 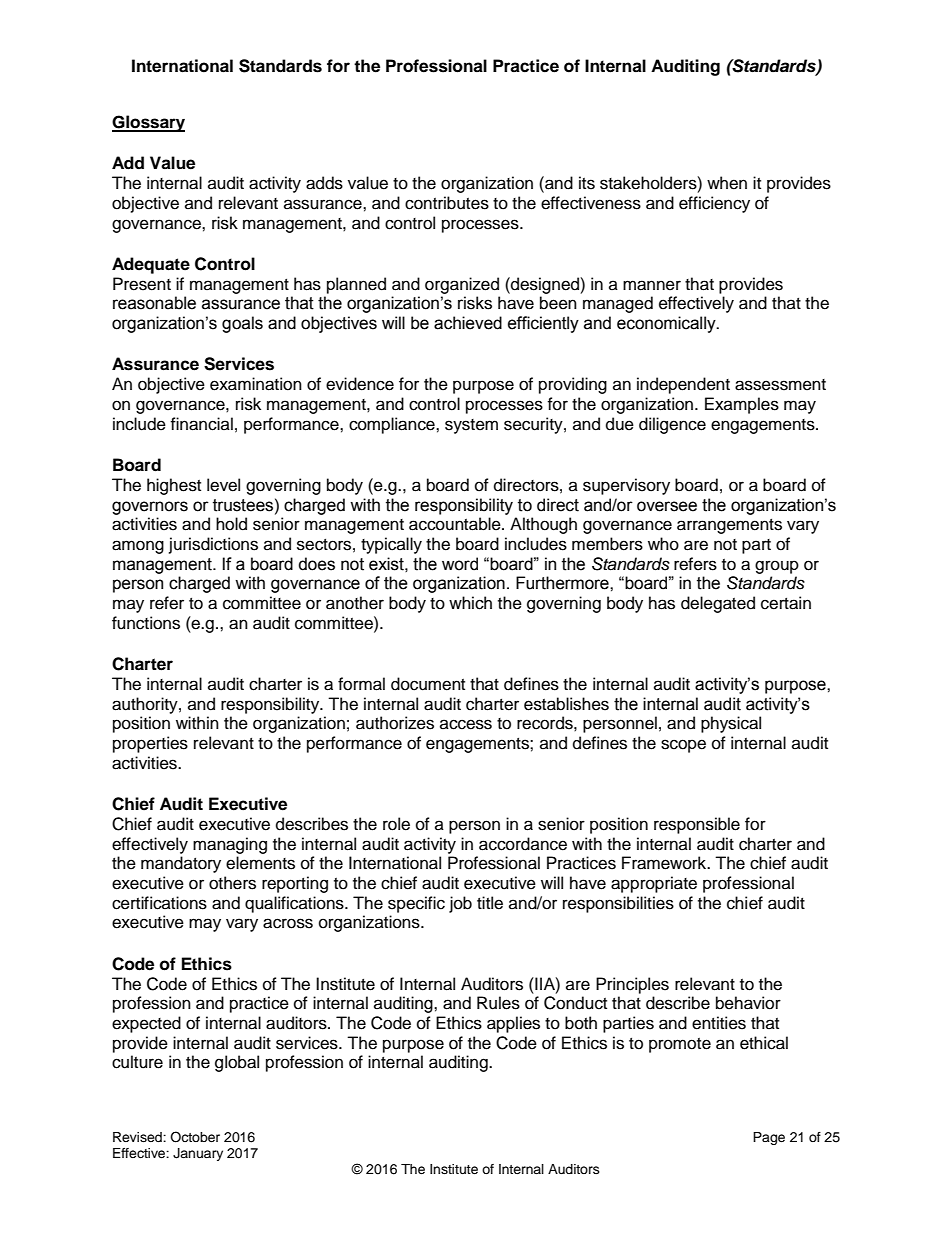 What do you see at coordinates (195, 1137) in the page?
I see `October` at bounding box center [195, 1137].
